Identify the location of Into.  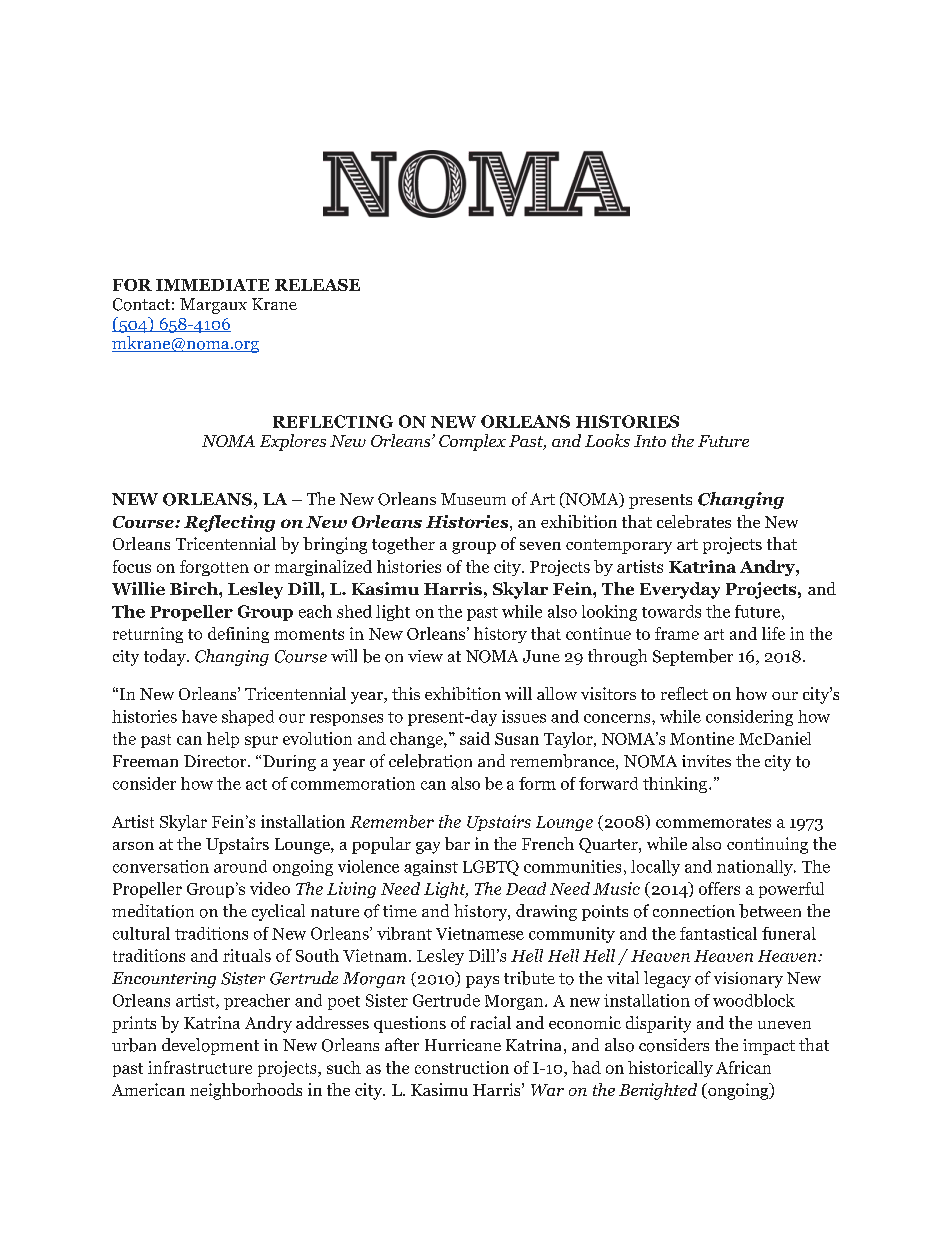
(650, 441).
